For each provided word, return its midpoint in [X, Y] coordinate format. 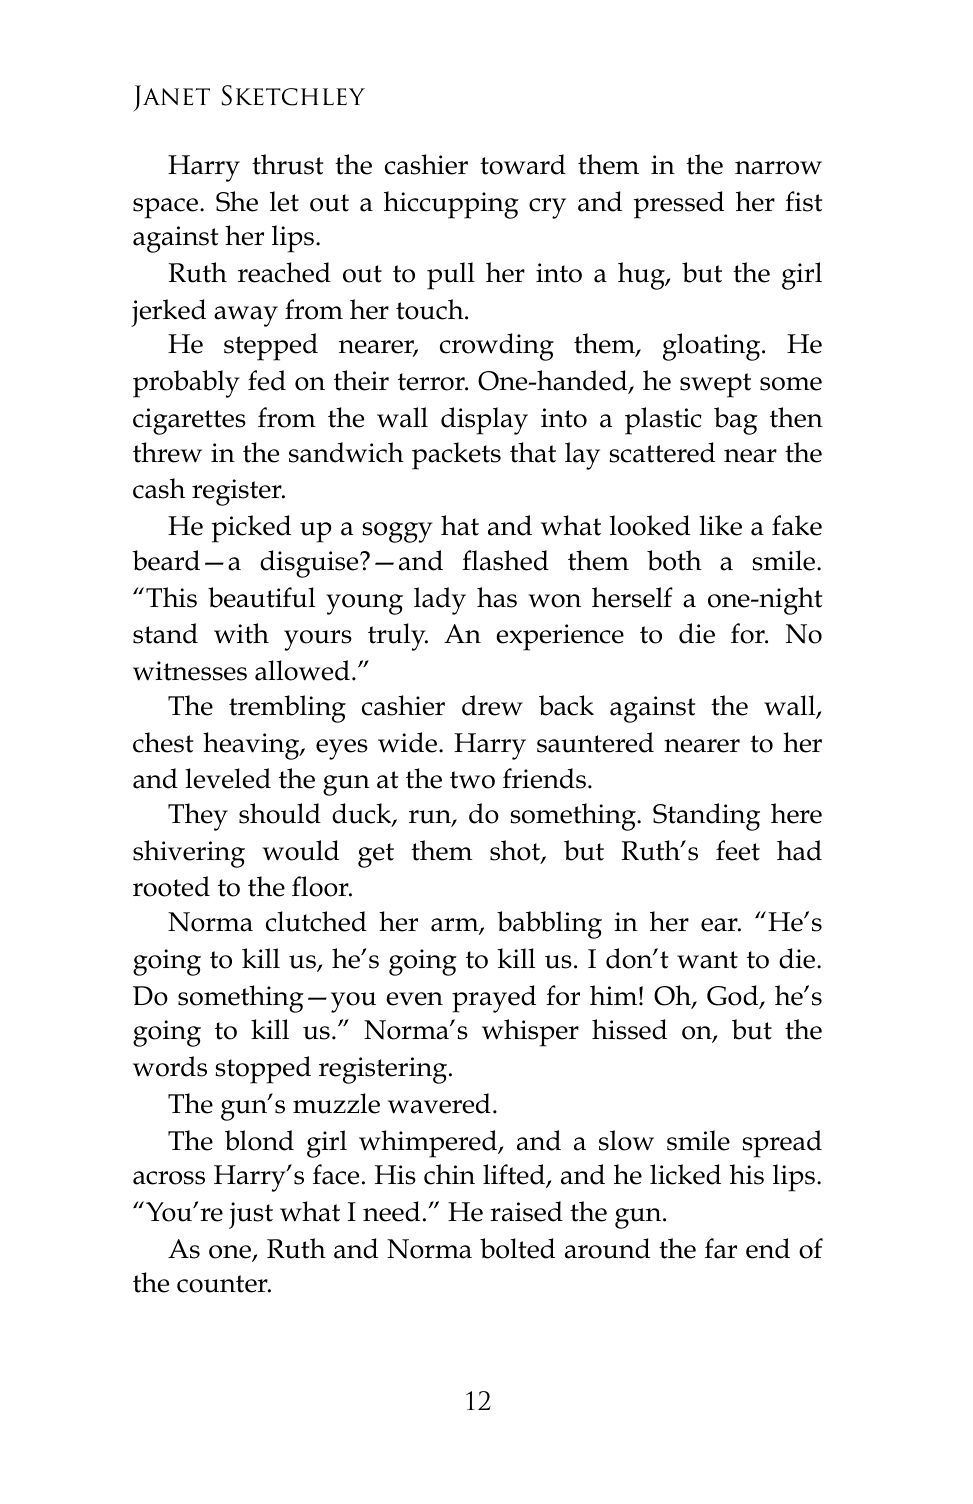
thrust [287, 164]
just [251, 1215]
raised [526, 1211]
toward [523, 164]
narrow [778, 168]
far [721, 1248]
